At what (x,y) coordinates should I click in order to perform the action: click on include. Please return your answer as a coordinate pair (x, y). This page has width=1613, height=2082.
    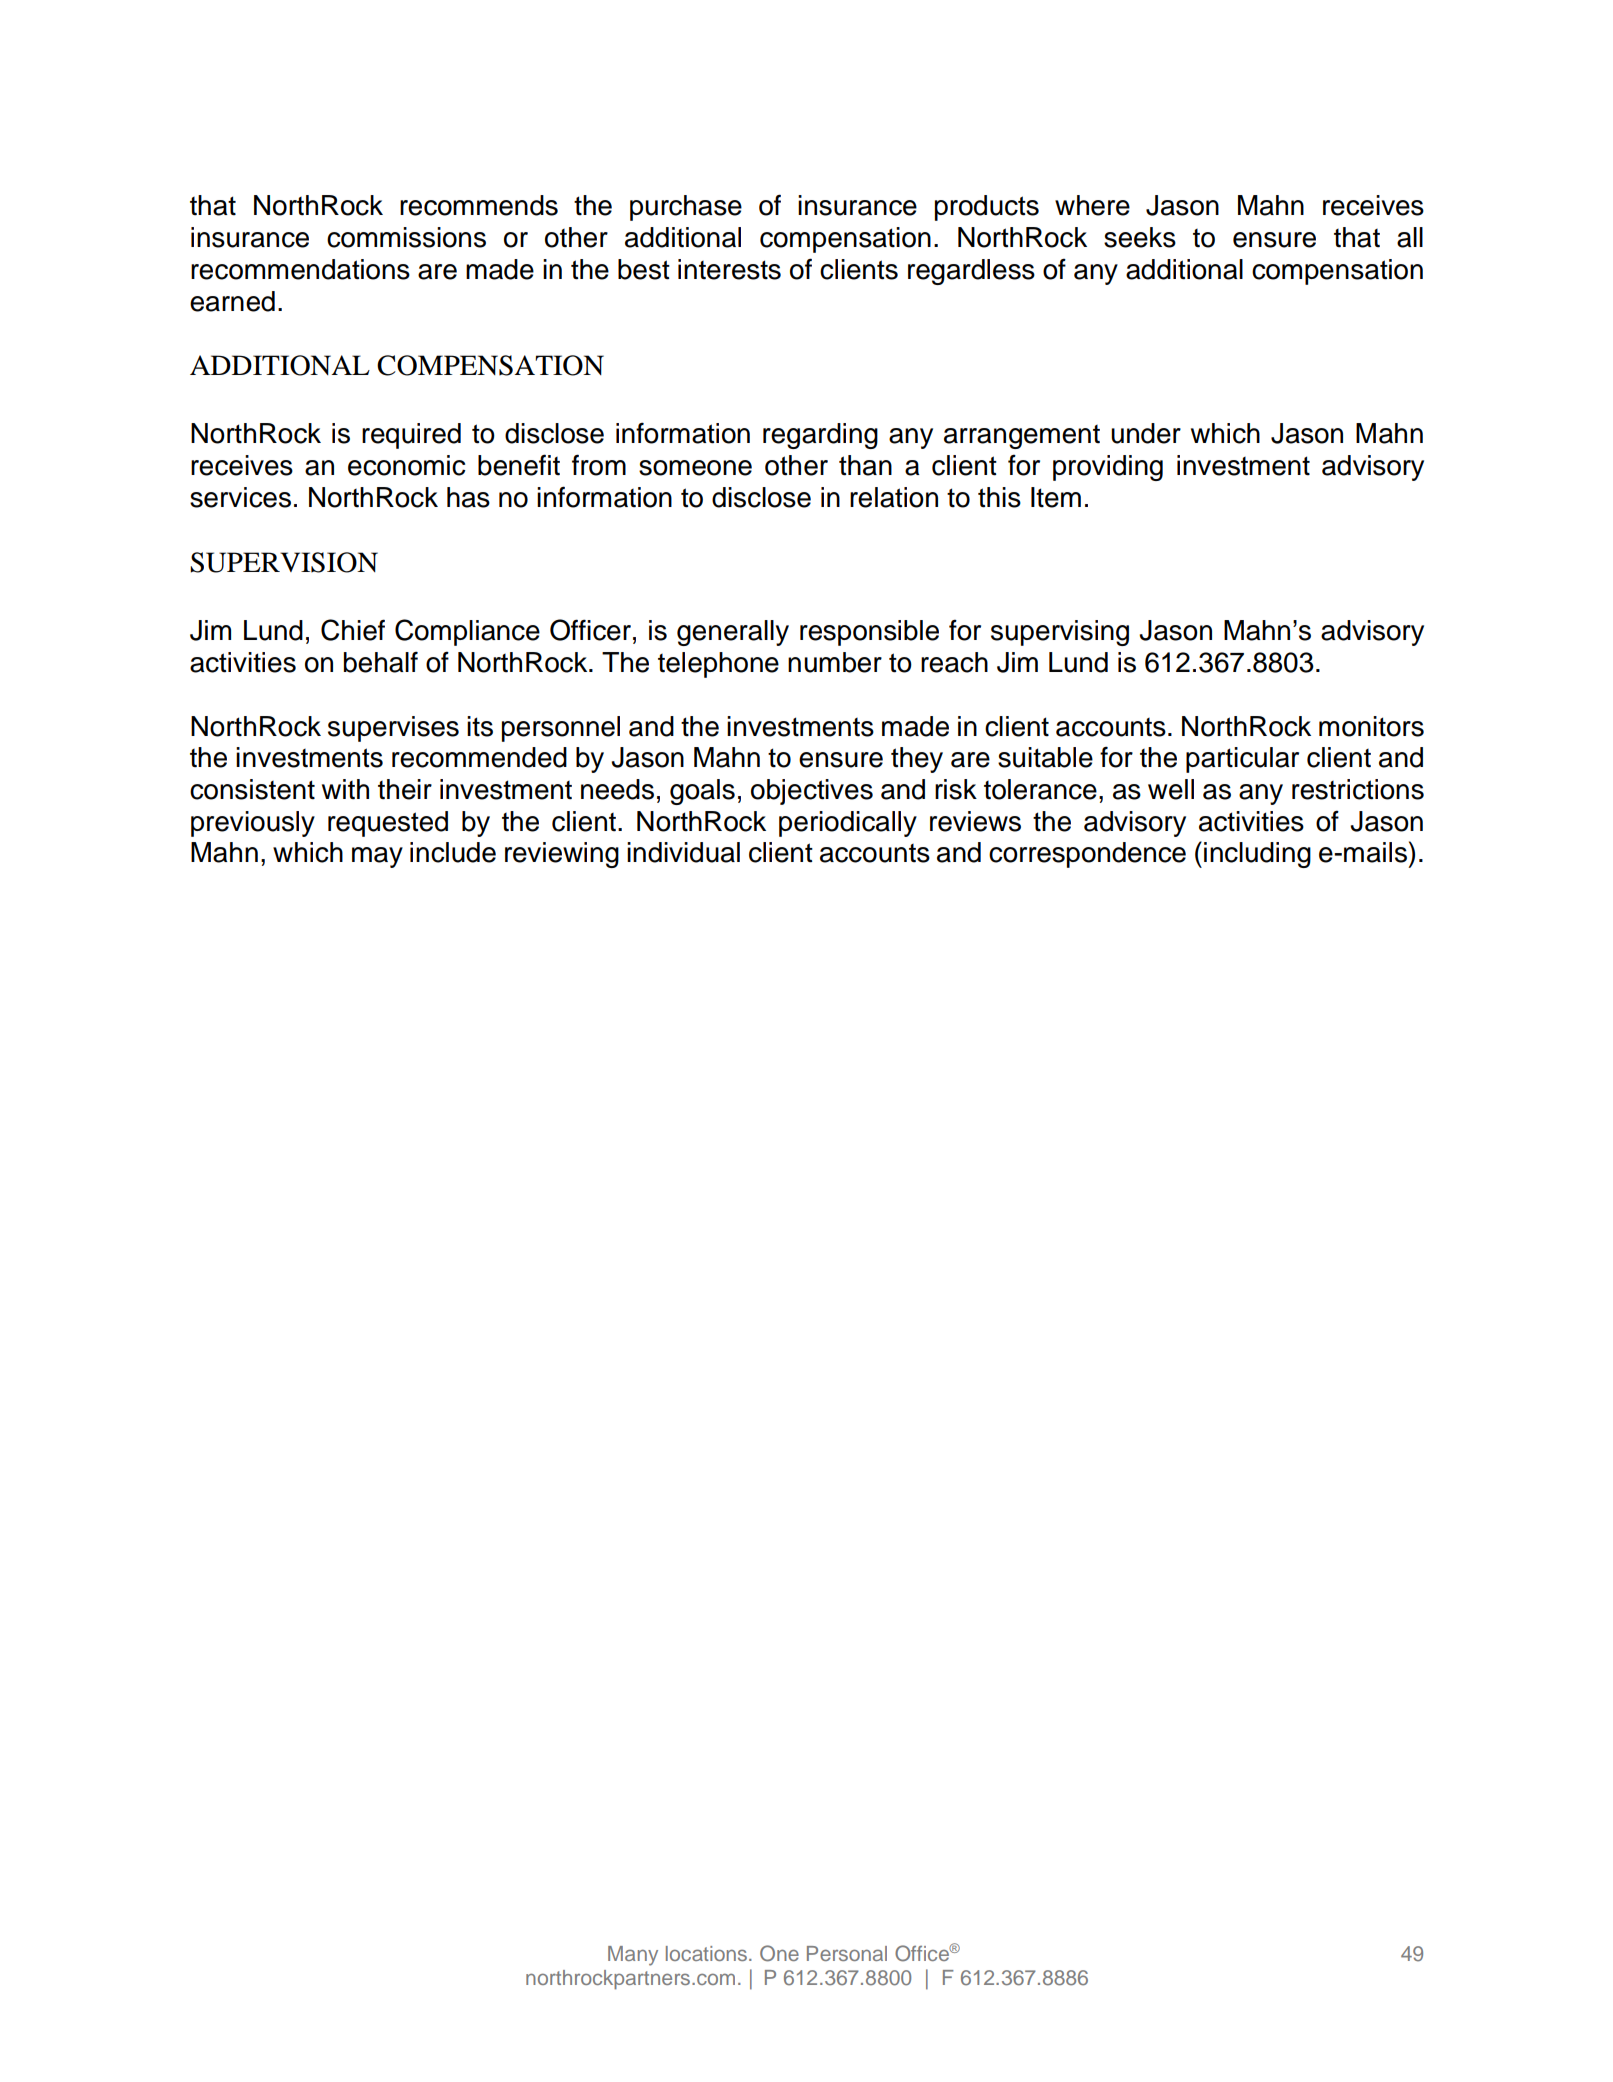
    Looking at the image, I should click on (453, 852).
